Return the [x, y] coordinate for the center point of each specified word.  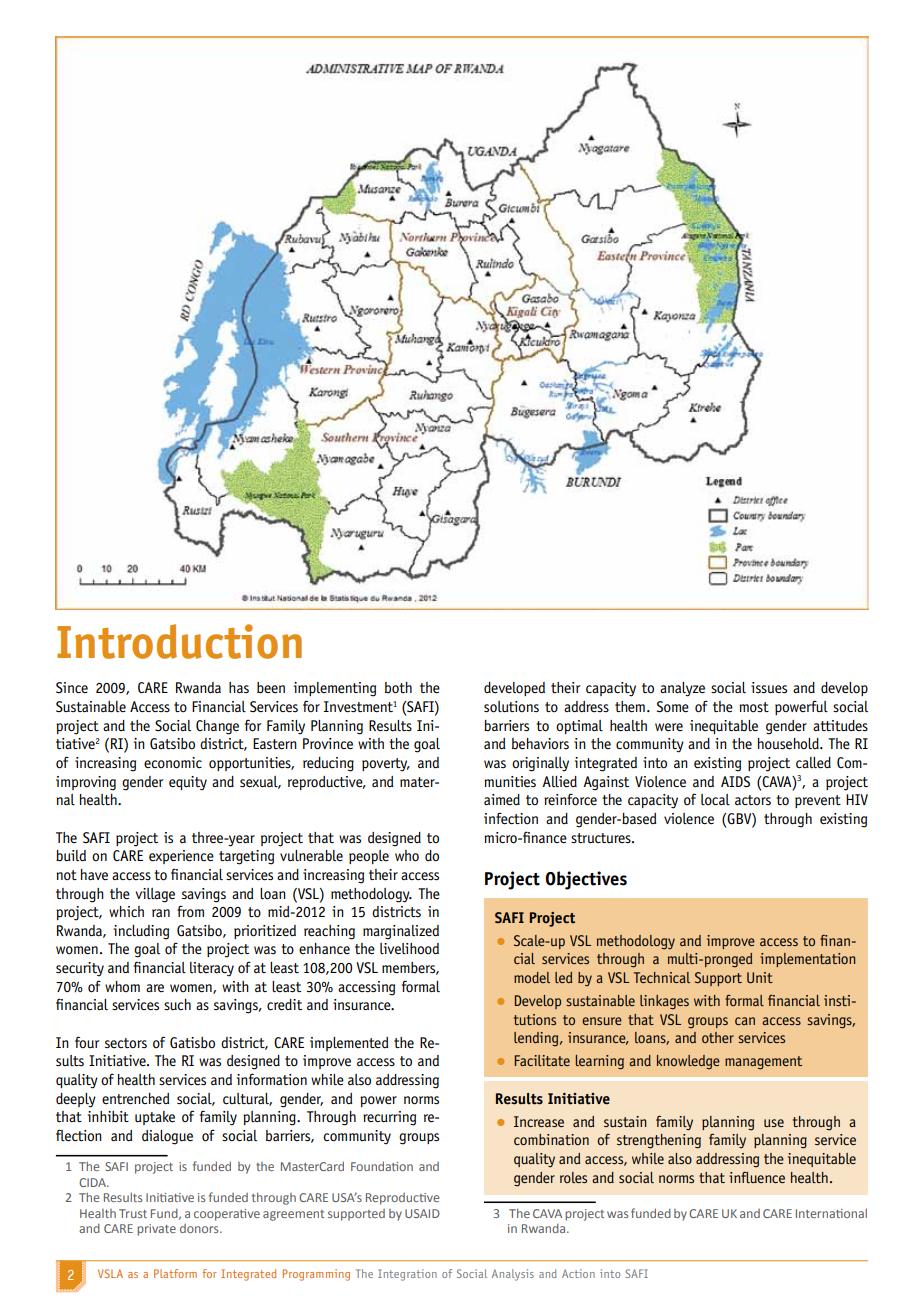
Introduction [179, 641]
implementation [807, 960]
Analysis [513, 1275]
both [398, 688]
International [831, 1213]
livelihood [409, 949]
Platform [175, 1273]
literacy [212, 969]
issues [769, 688]
